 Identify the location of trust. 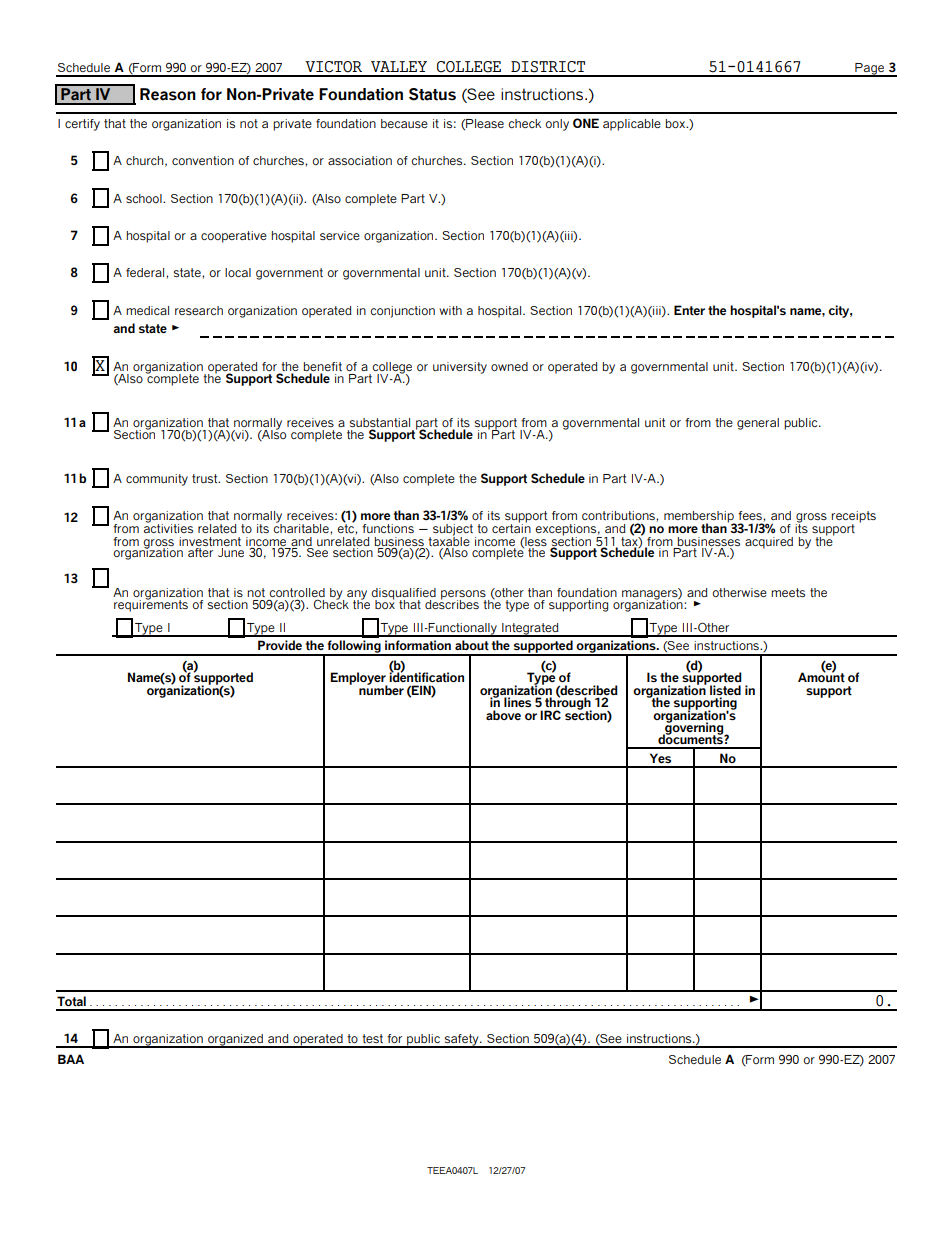
(206, 478).
